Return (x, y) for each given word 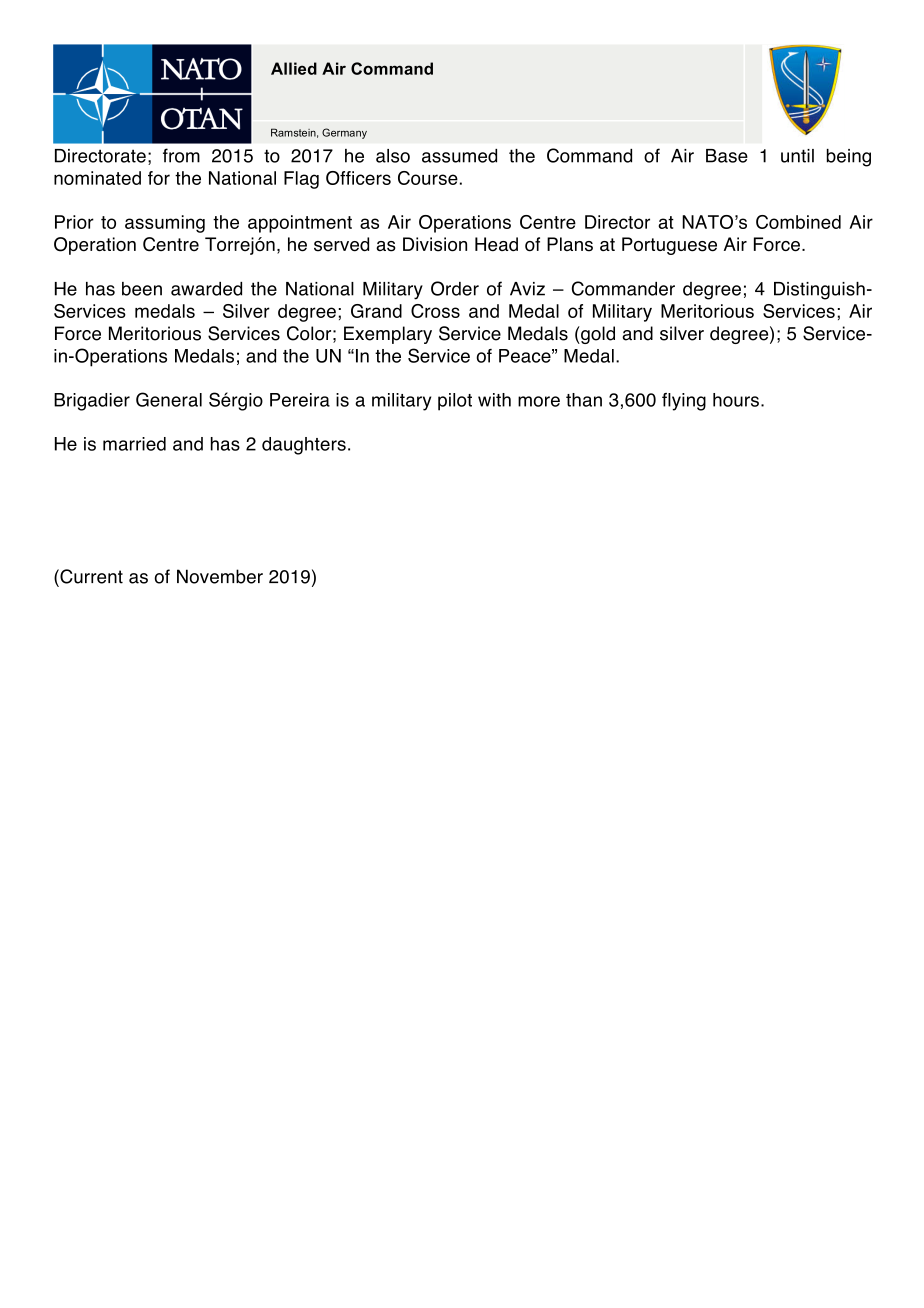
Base (727, 156)
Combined (798, 222)
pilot (455, 402)
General (169, 399)
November (220, 576)
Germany (344, 133)
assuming (165, 224)
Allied (294, 68)
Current (90, 576)
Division (435, 244)
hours (736, 400)
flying (684, 402)
